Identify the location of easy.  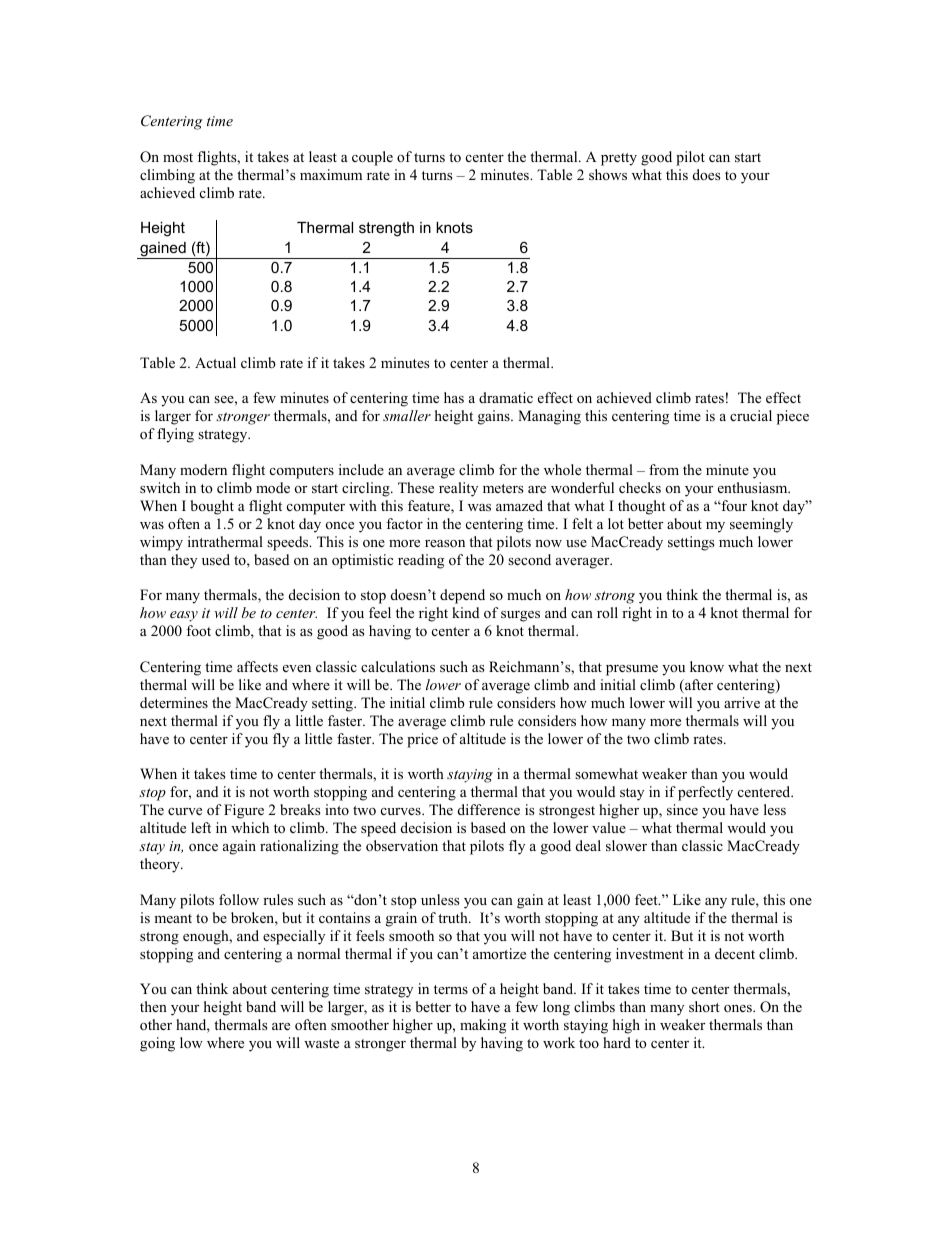
(184, 616).
